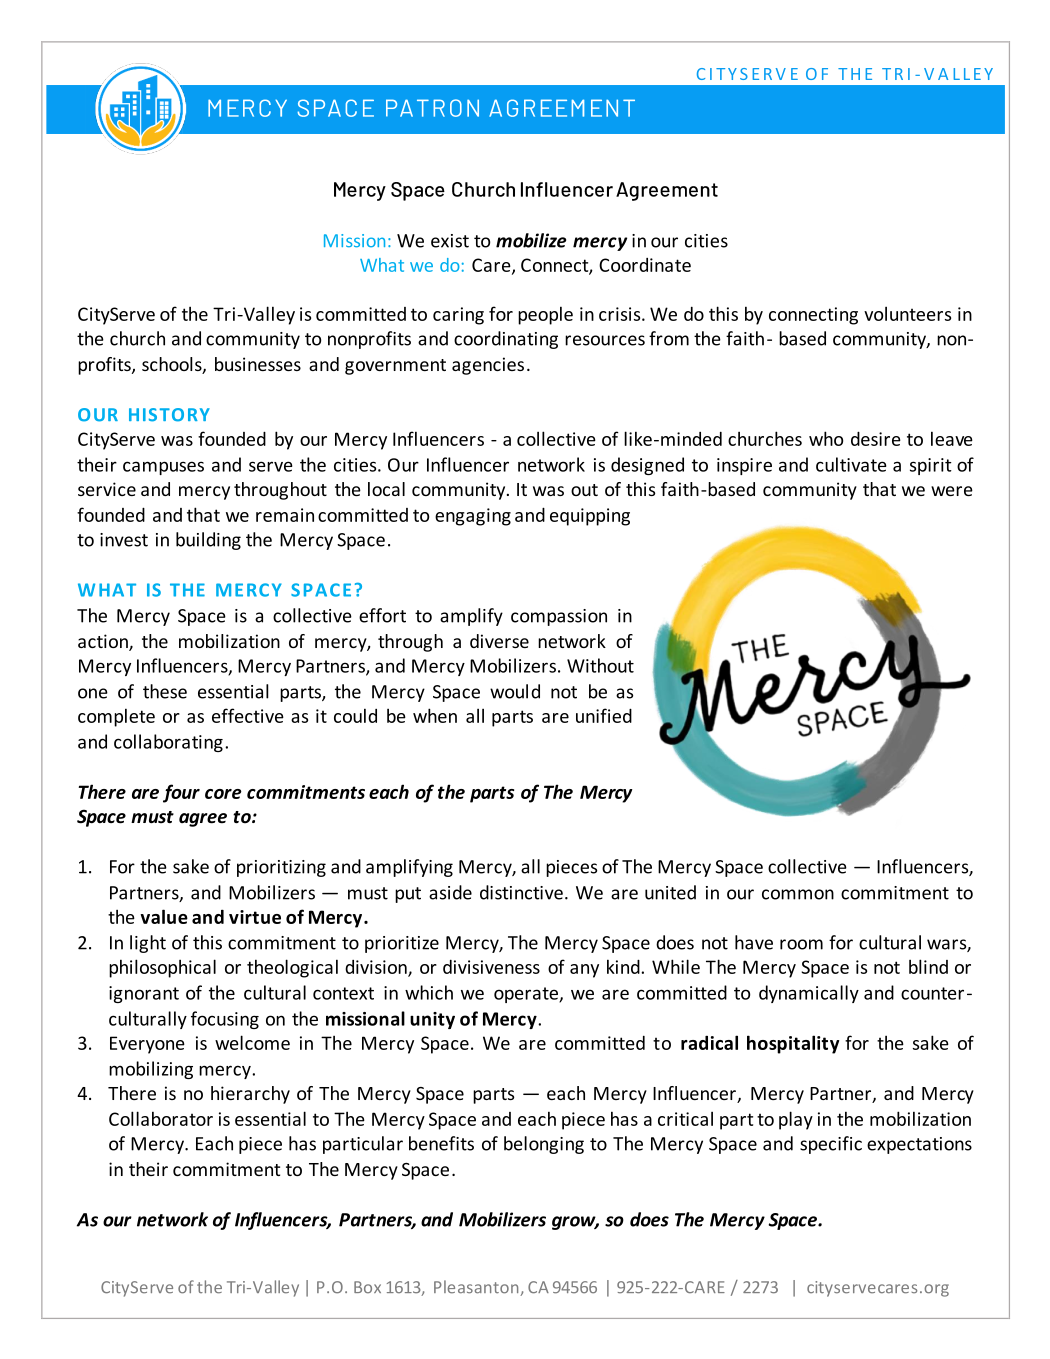 The width and height of the screenshot is (1050, 1359). Describe the element at coordinates (258, 364) in the screenshot. I see `businesses` at that location.
